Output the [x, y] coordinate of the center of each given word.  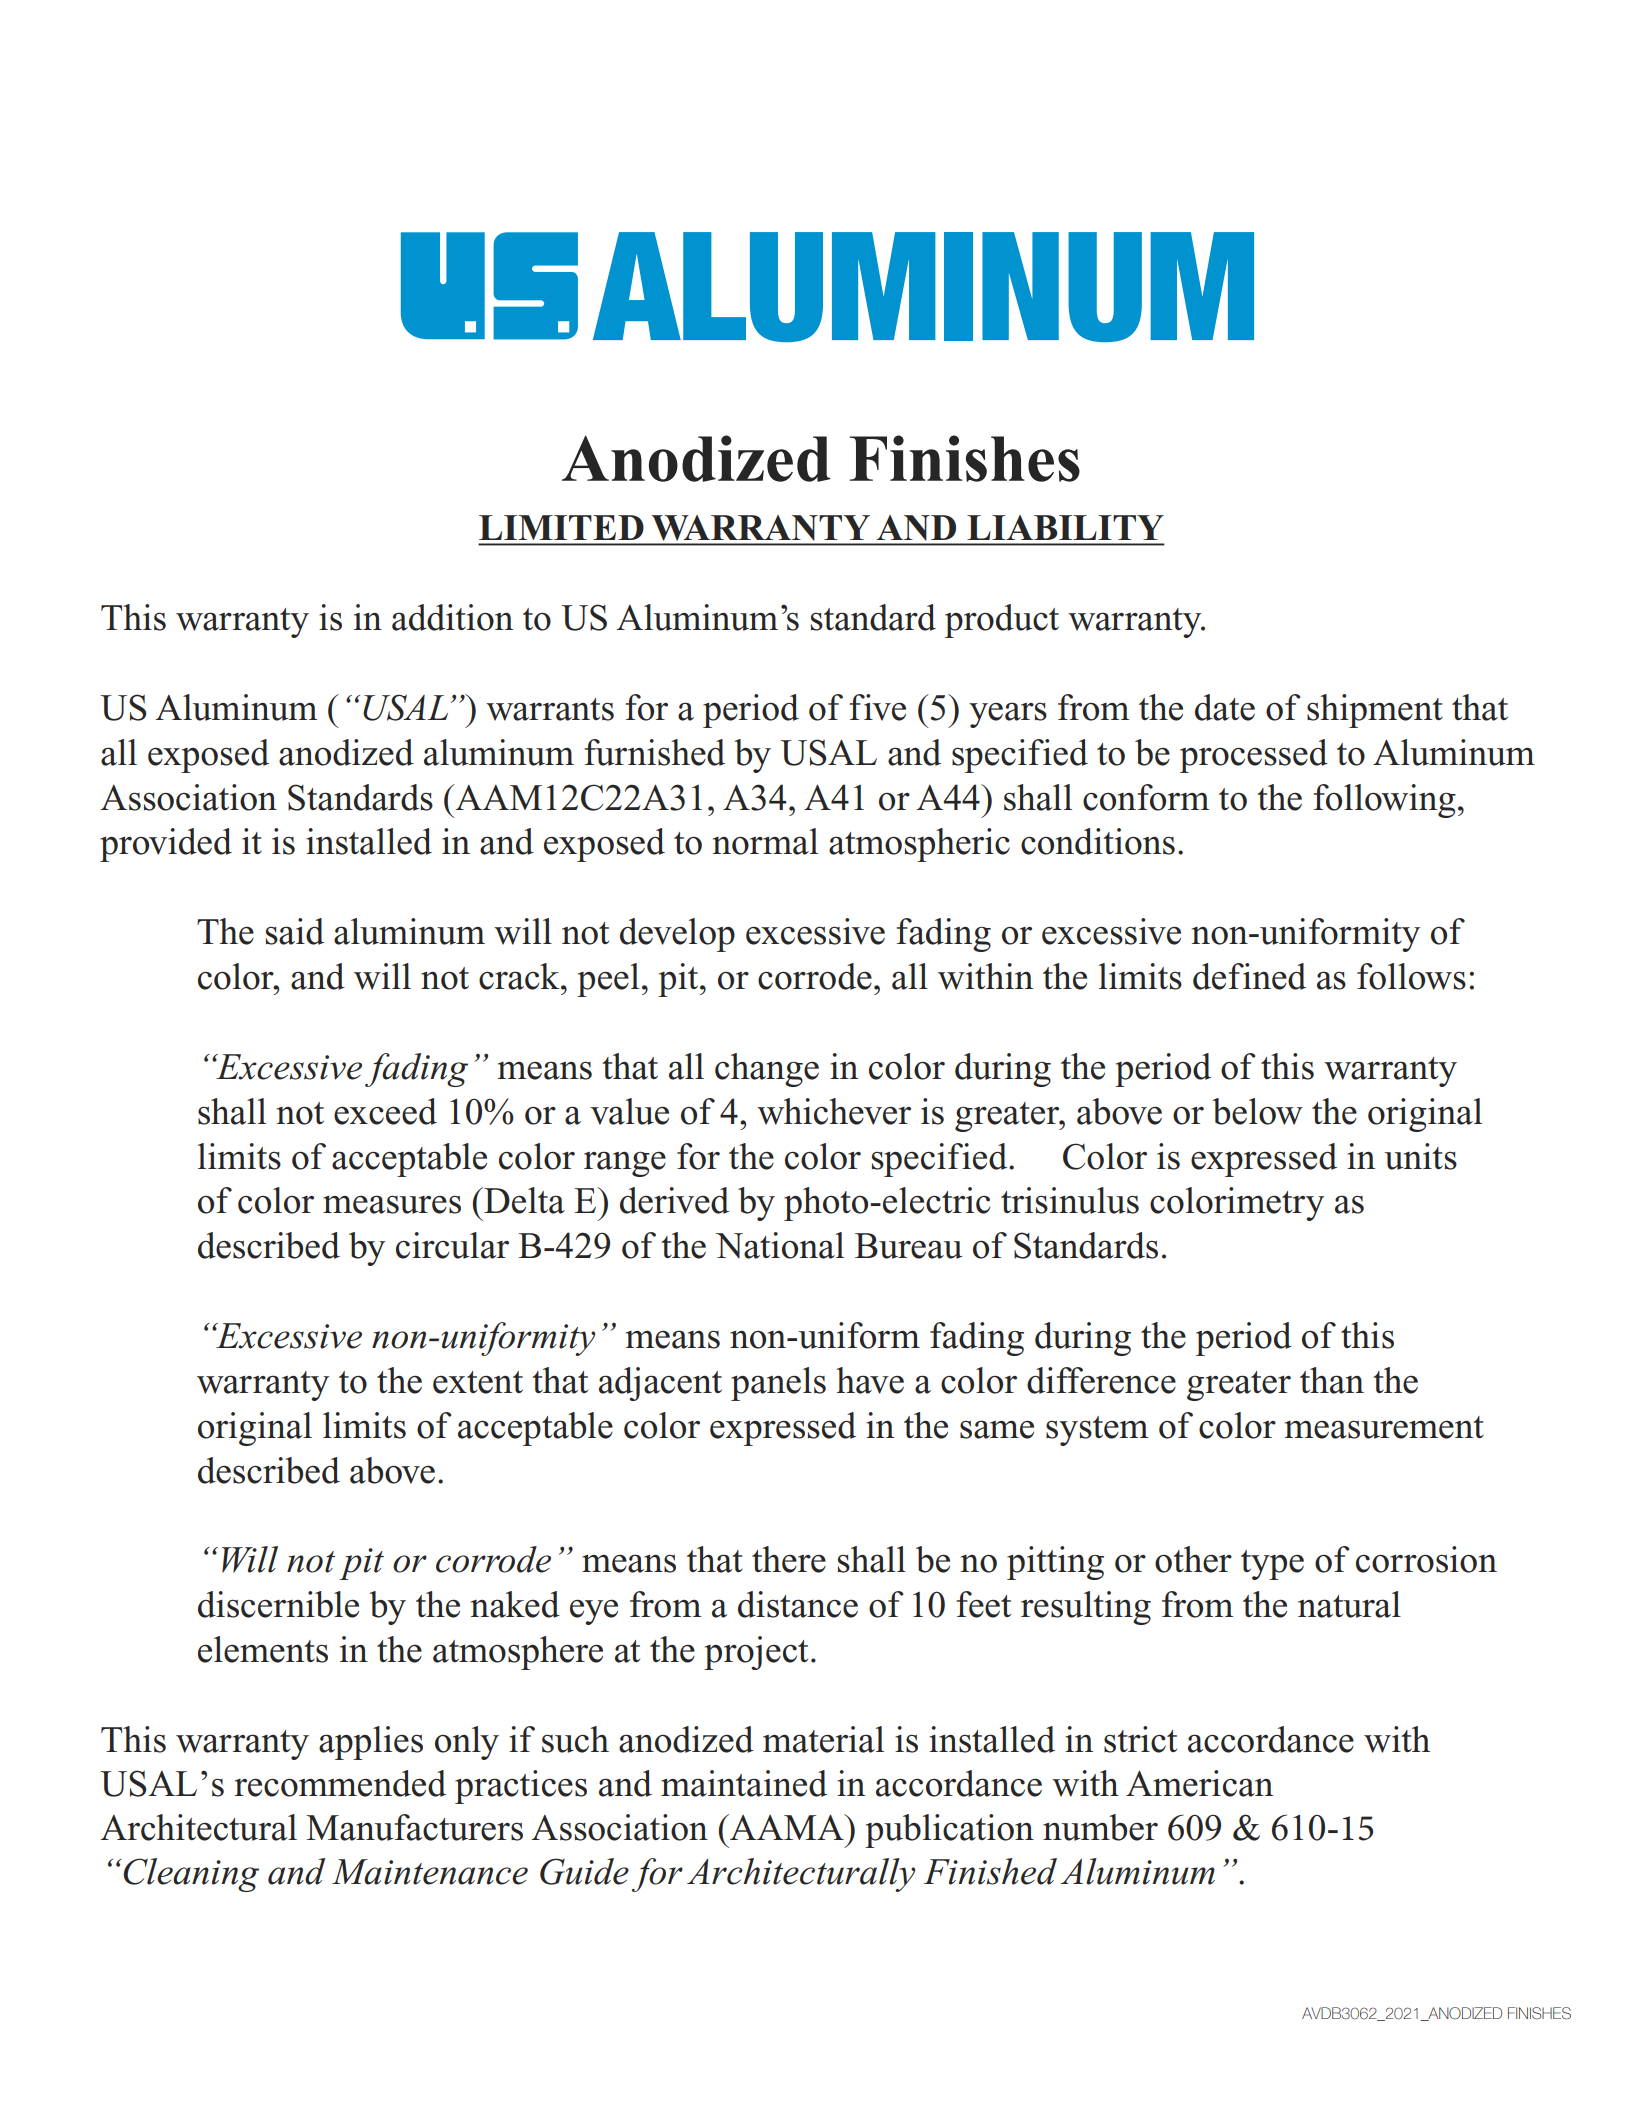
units [1421, 1156]
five [877, 707]
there [789, 1559]
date [1225, 707]
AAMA [787, 1827]
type [1272, 1565]
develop [677, 935]
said [295, 931]
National [780, 1245]
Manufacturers [414, 1827]
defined [1249, 976]
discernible [278, 1604]
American [1199, 1783]
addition [452, 617]
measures [392, 1204]
